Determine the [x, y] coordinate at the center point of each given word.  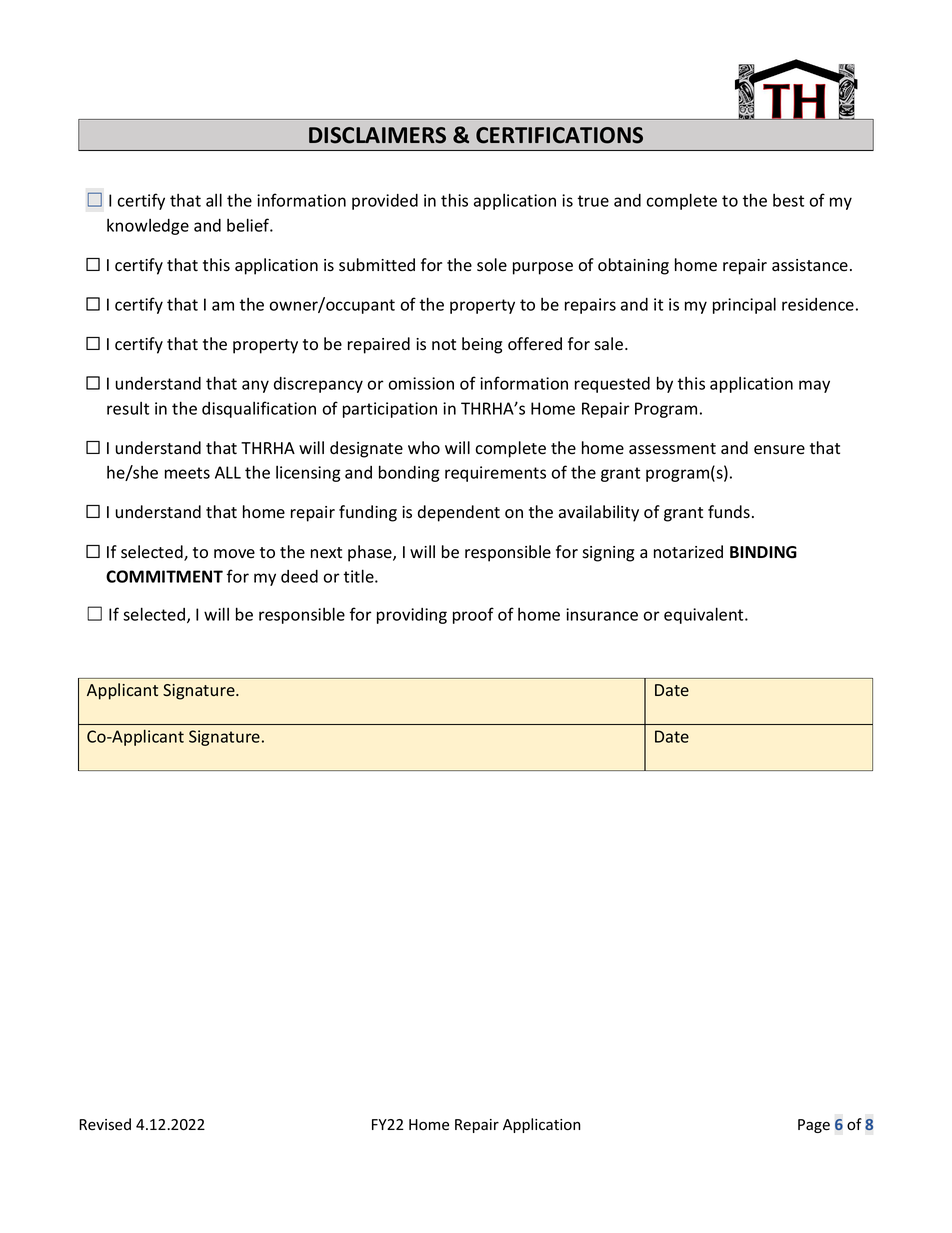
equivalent [705, 615]
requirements [495, 474]
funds [729, 512]
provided [385, 202]
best [788, 200]
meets [187, 473]
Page [814, 1126]
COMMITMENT [164, 576]
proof [473, 615]
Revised [105, 1124]
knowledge [148, 227]
